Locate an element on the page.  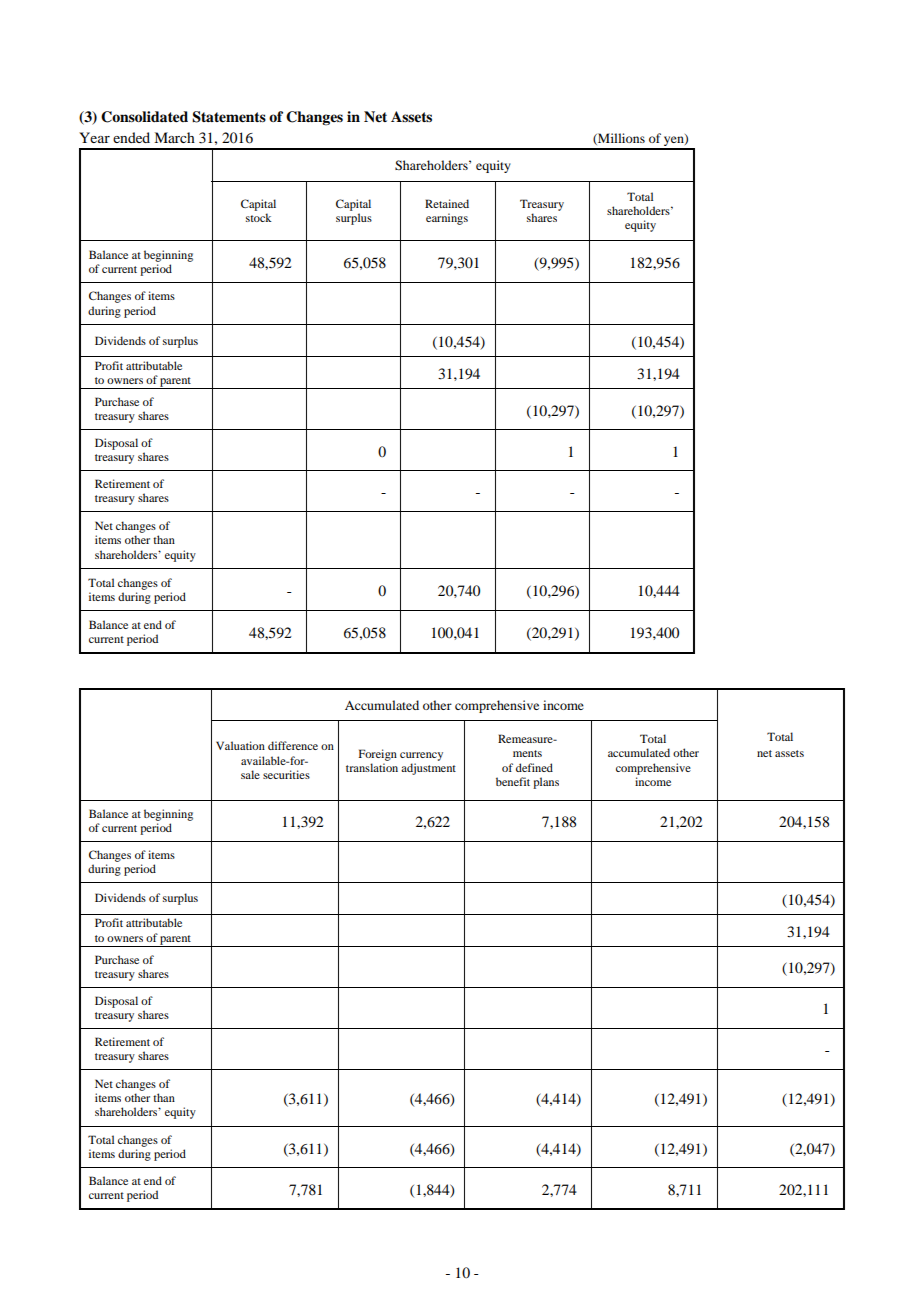
Valuation is located at coordinates (240, 745).
